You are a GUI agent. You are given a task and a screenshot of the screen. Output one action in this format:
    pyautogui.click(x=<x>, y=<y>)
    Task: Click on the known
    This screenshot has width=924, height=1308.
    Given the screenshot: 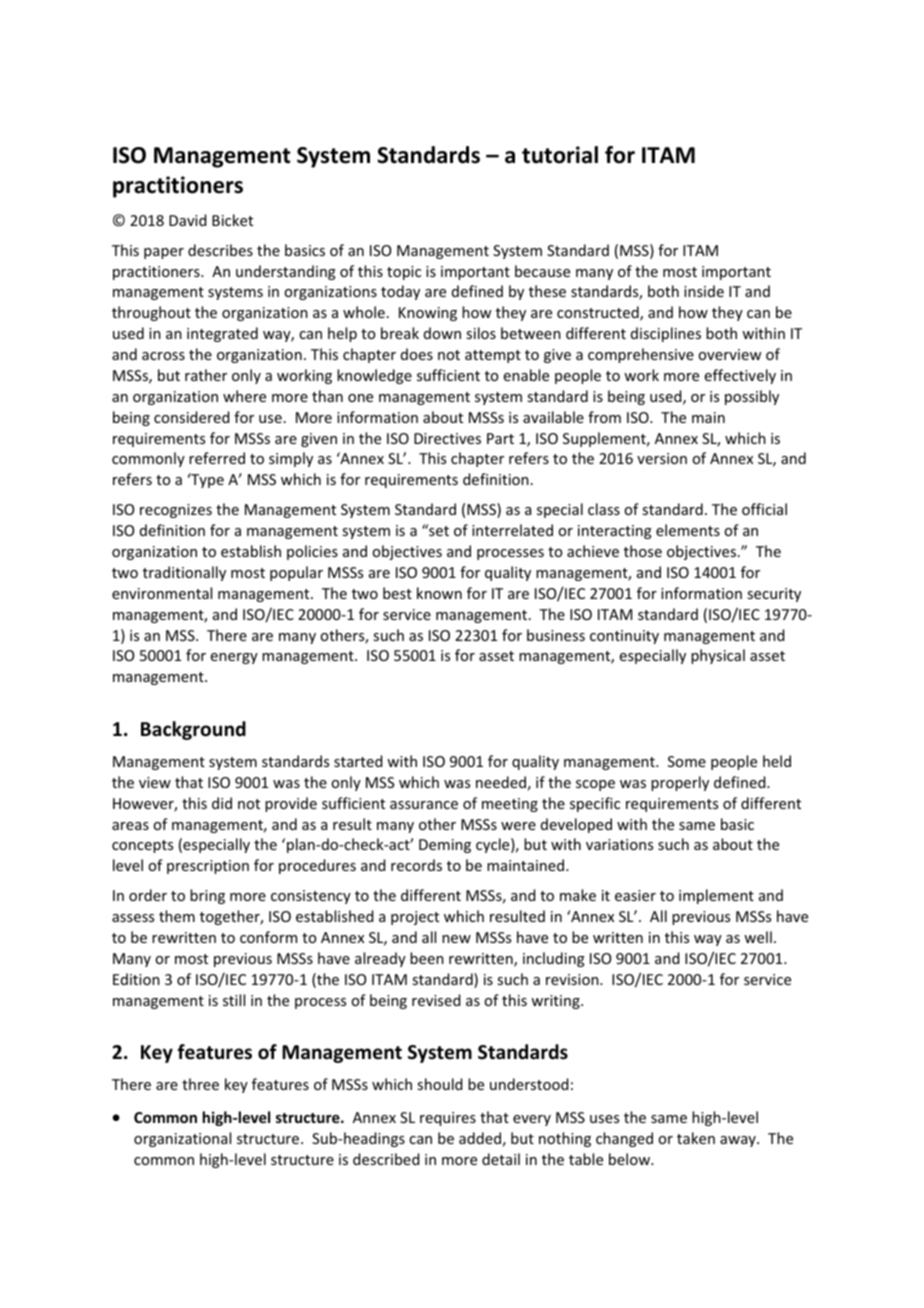 What is the action you would take?
    pyautogui.click(x=439, y=593)
